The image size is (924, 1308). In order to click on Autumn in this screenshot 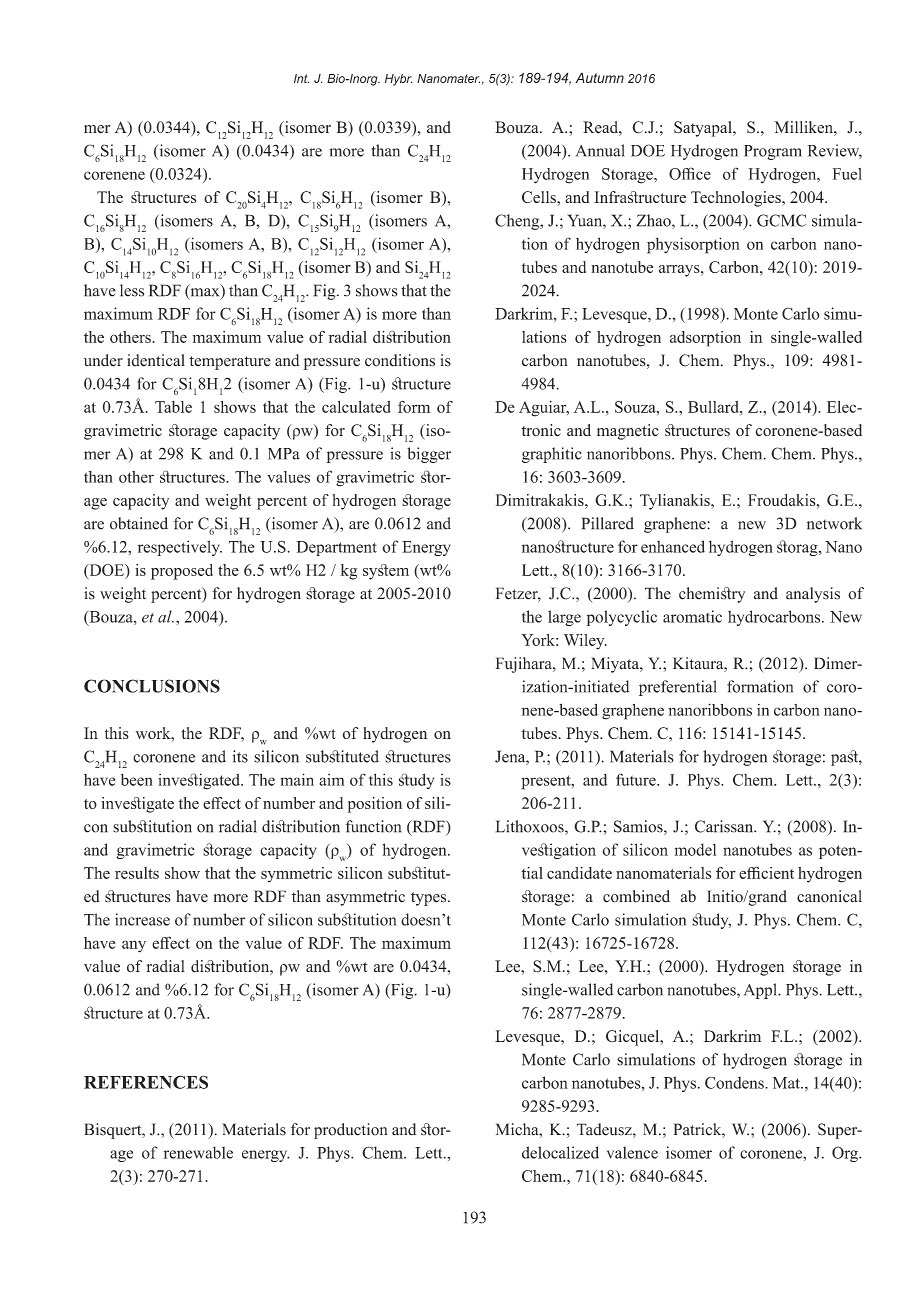, I will do `click(599, 78)`.
